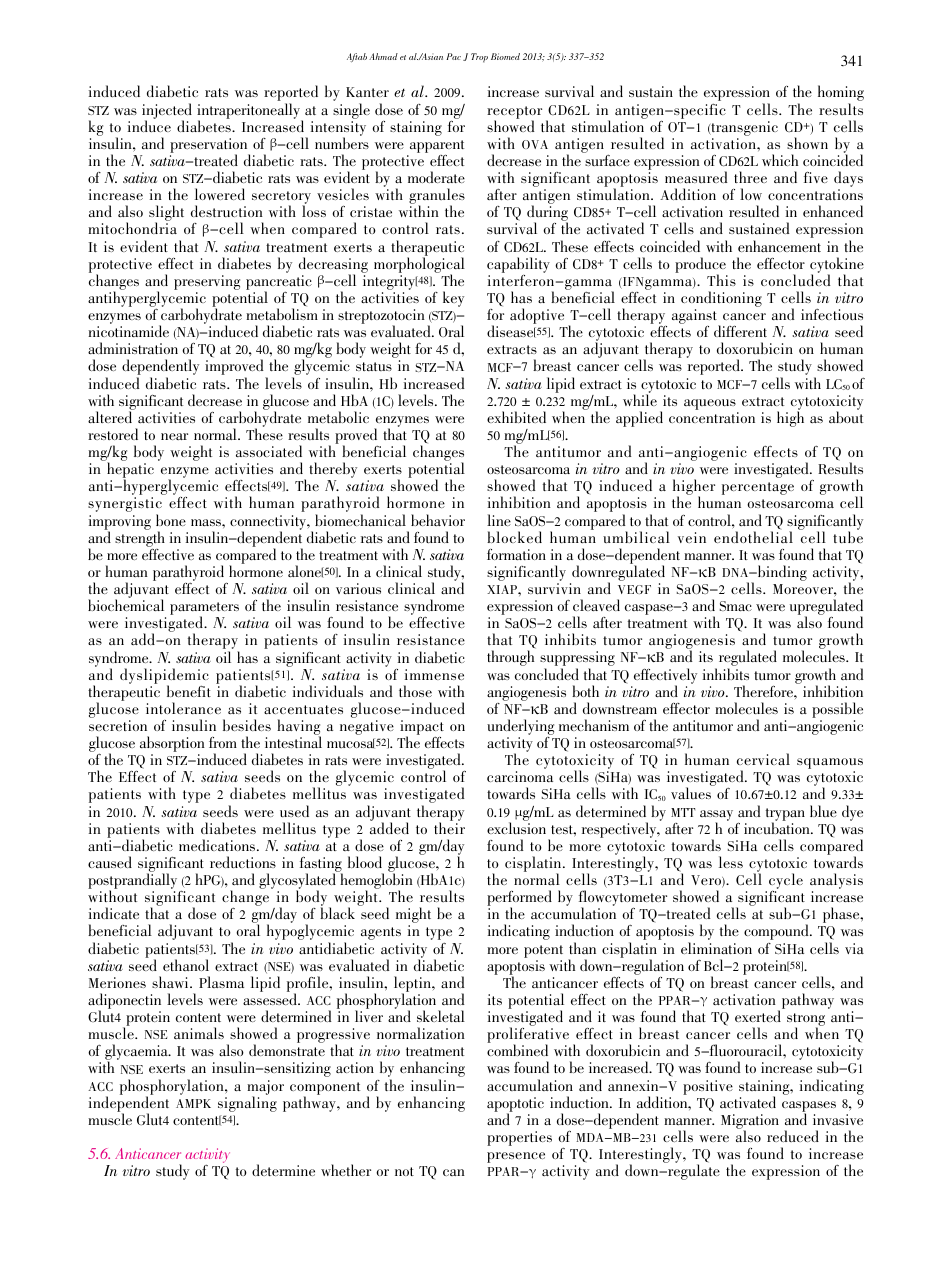 This screenshot has width=952, height=1284. Describe the element at coordinates (740, 331) in the screenshot. I see `different` at that location.
